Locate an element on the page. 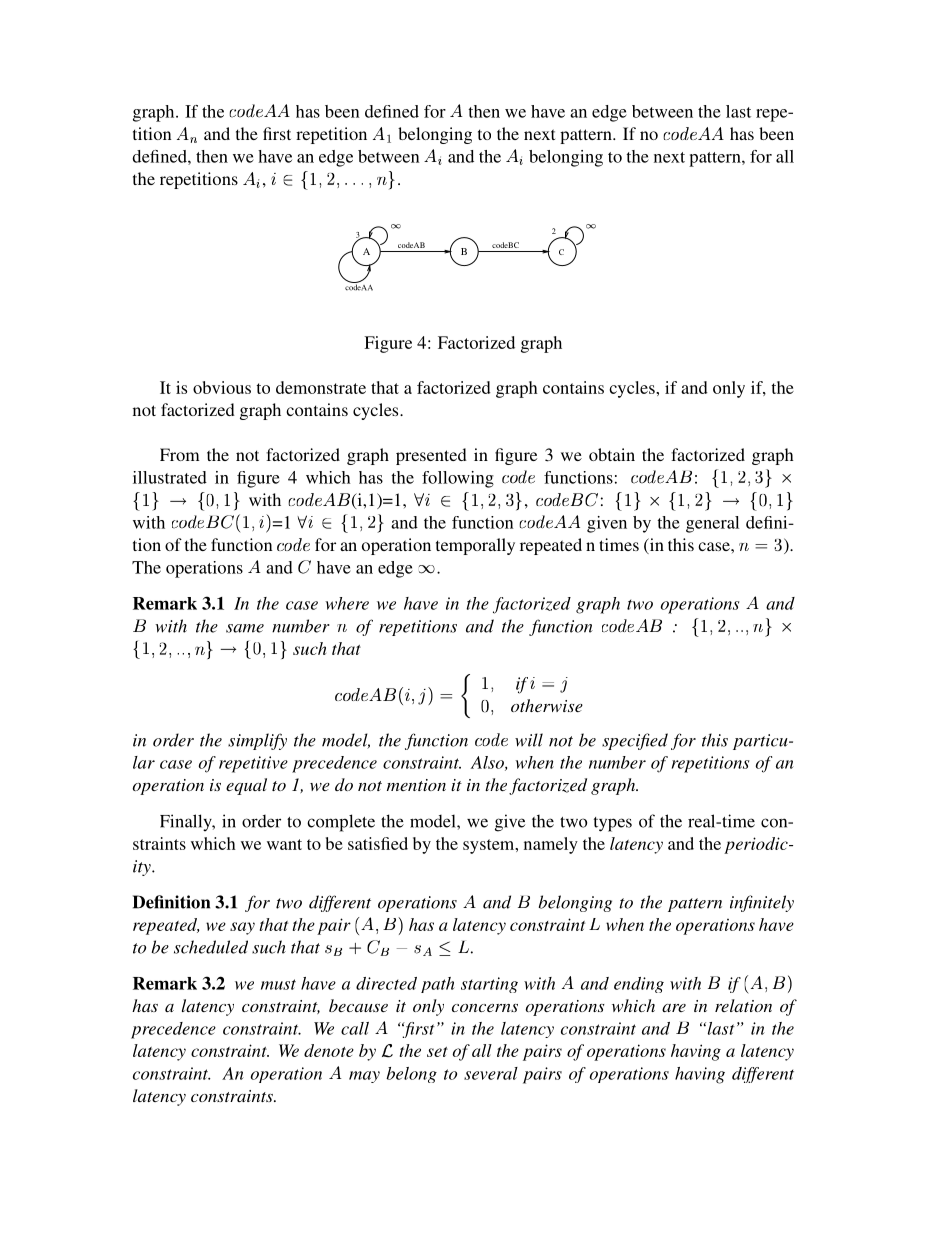 The height and width of the image is (1233, 952). will is located at coordinates (529, 740).
